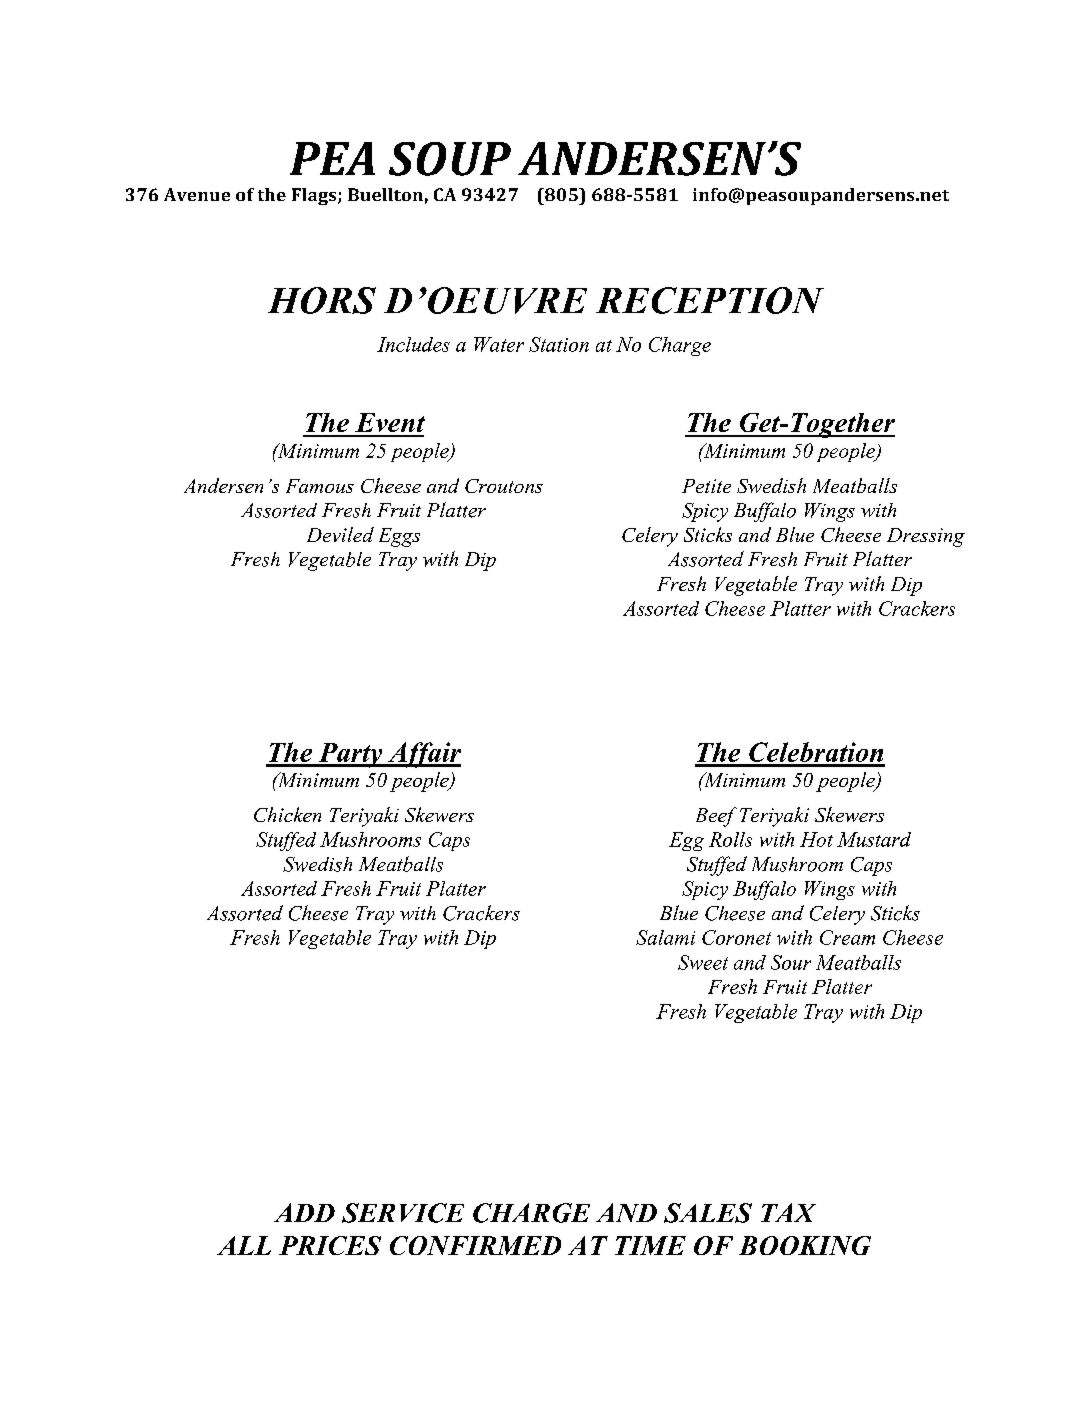  Describe the element at coordinates (710, 300) in the screenshot. I see `RECEPTION` at that location.
